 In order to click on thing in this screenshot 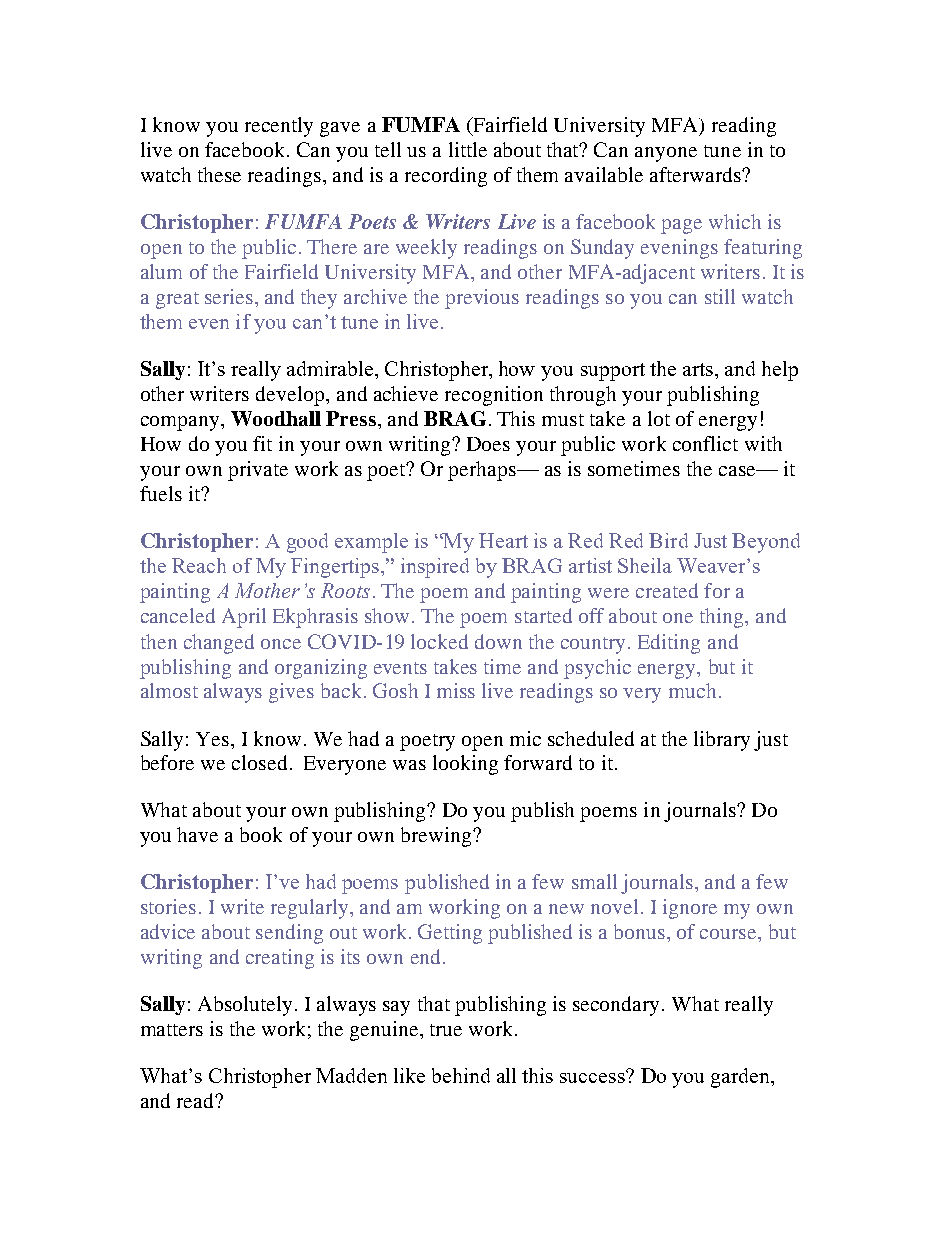, I will do `click(723, 618)`.
